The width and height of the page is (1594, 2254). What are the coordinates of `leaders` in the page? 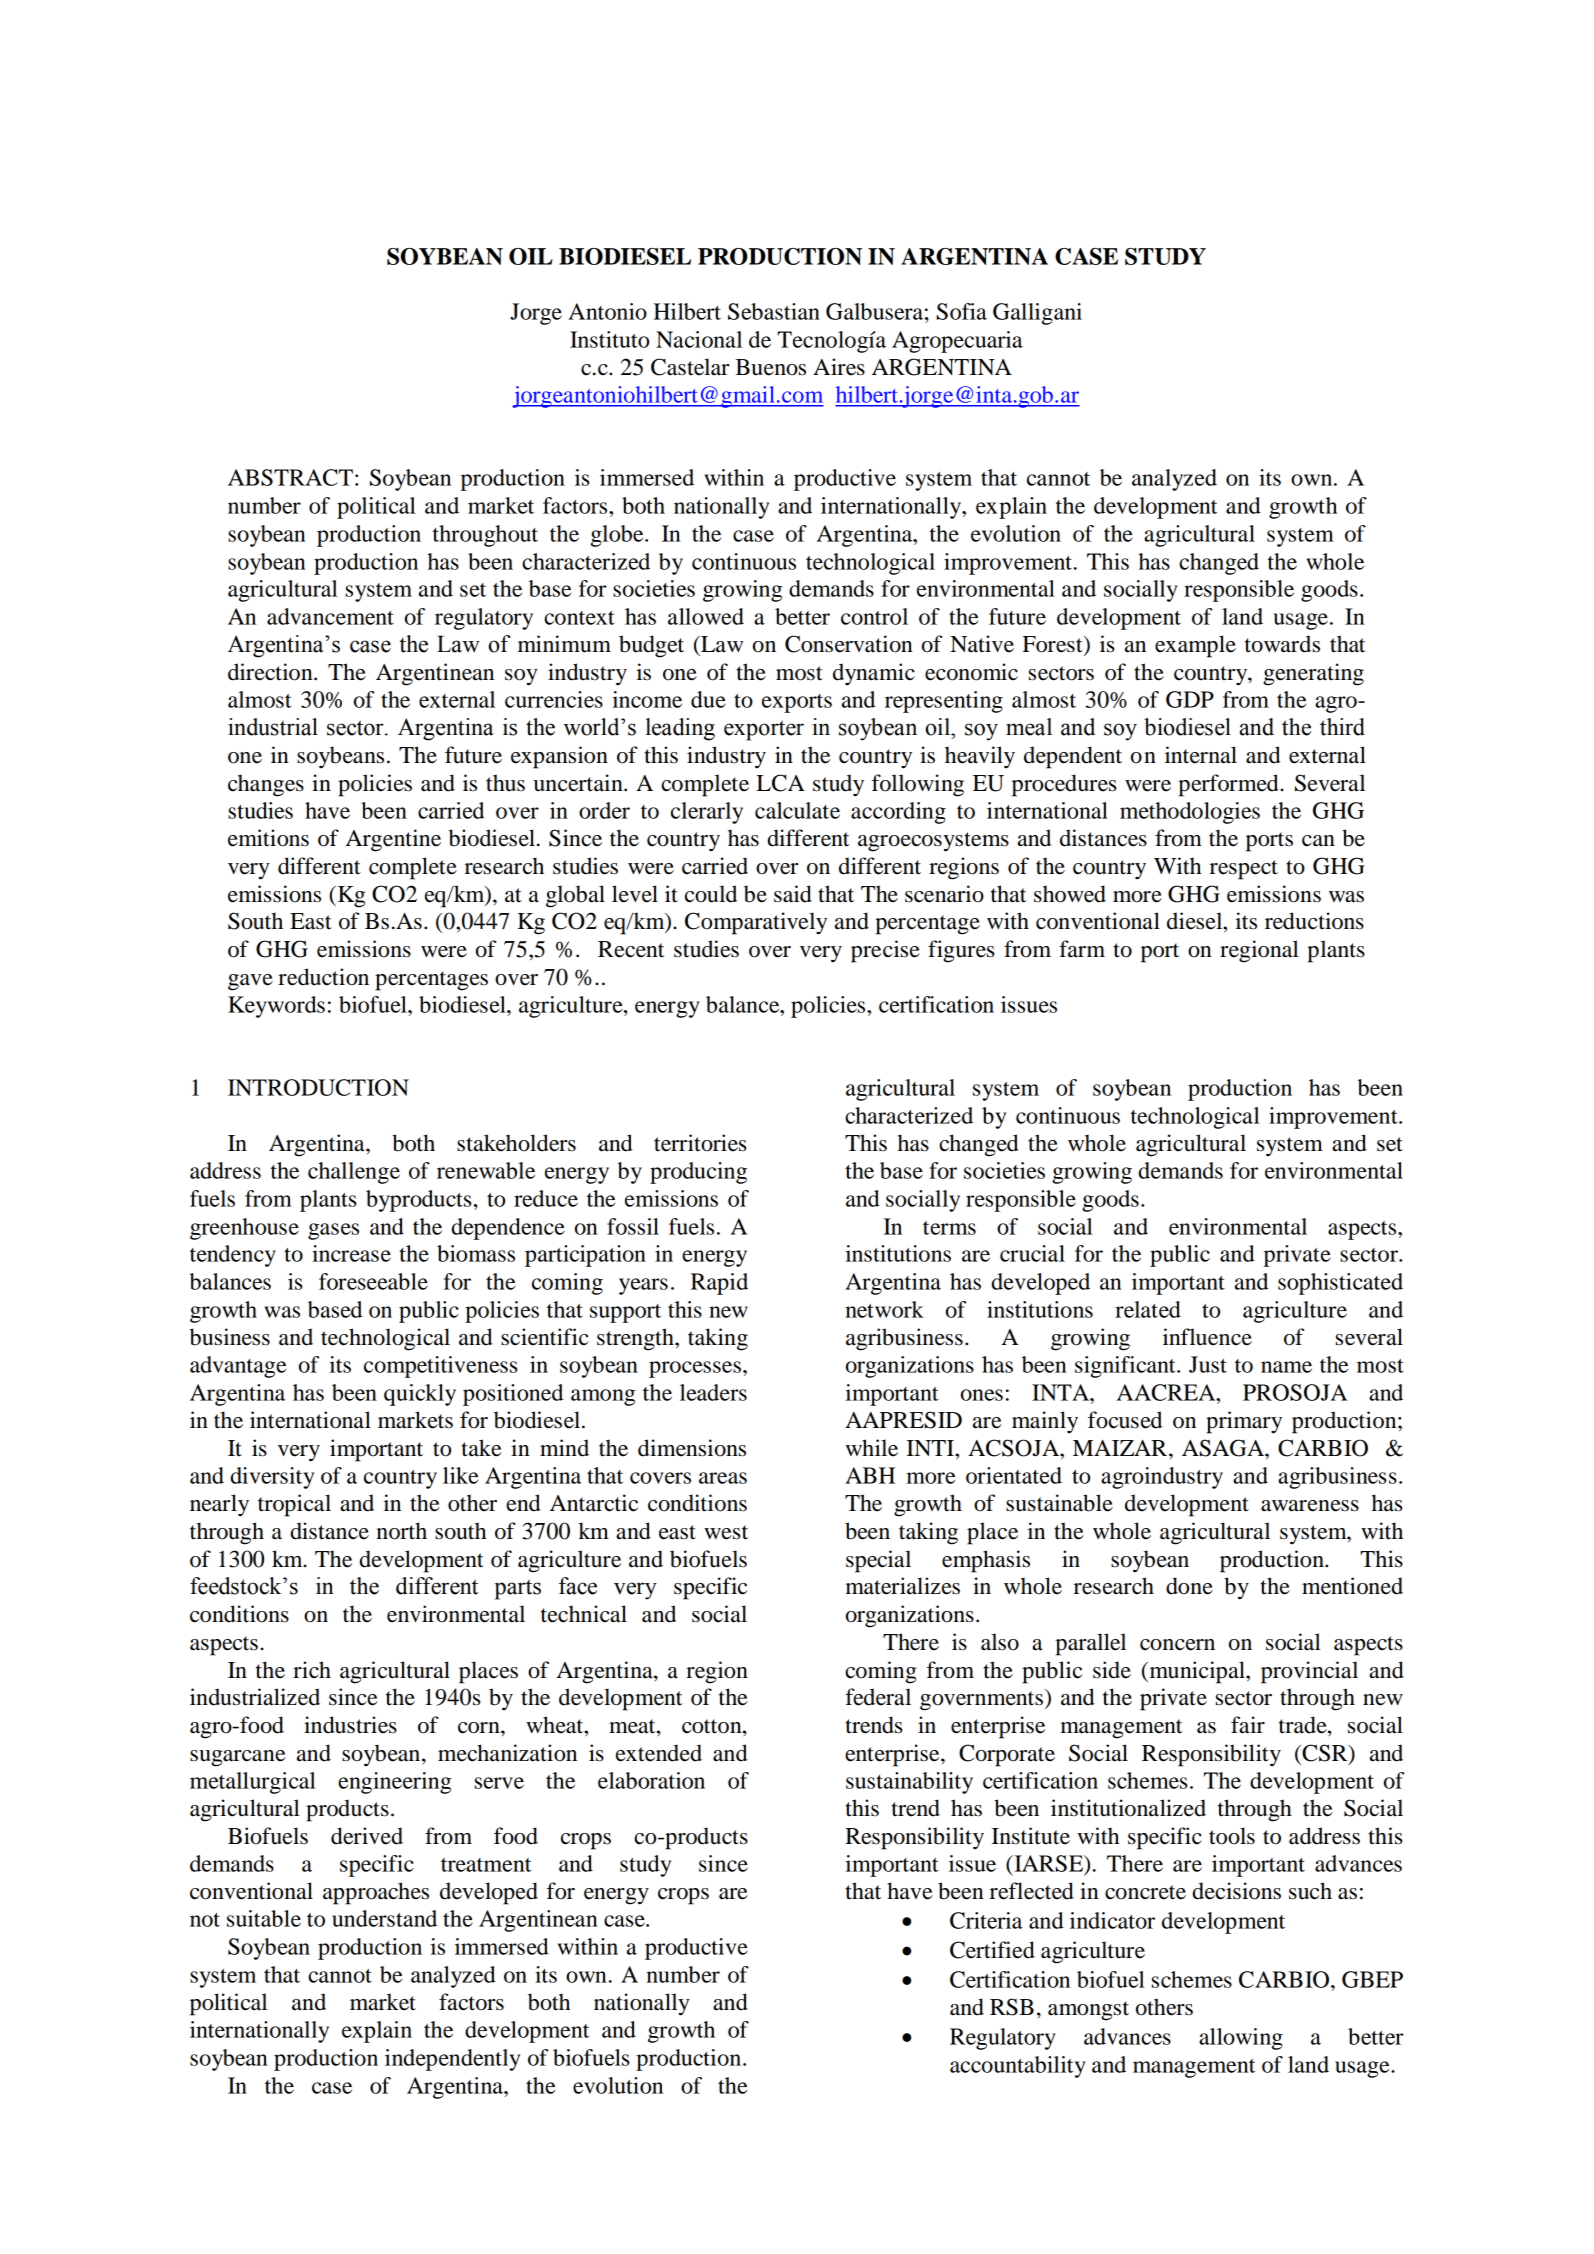 It's located at (713, 1392).
